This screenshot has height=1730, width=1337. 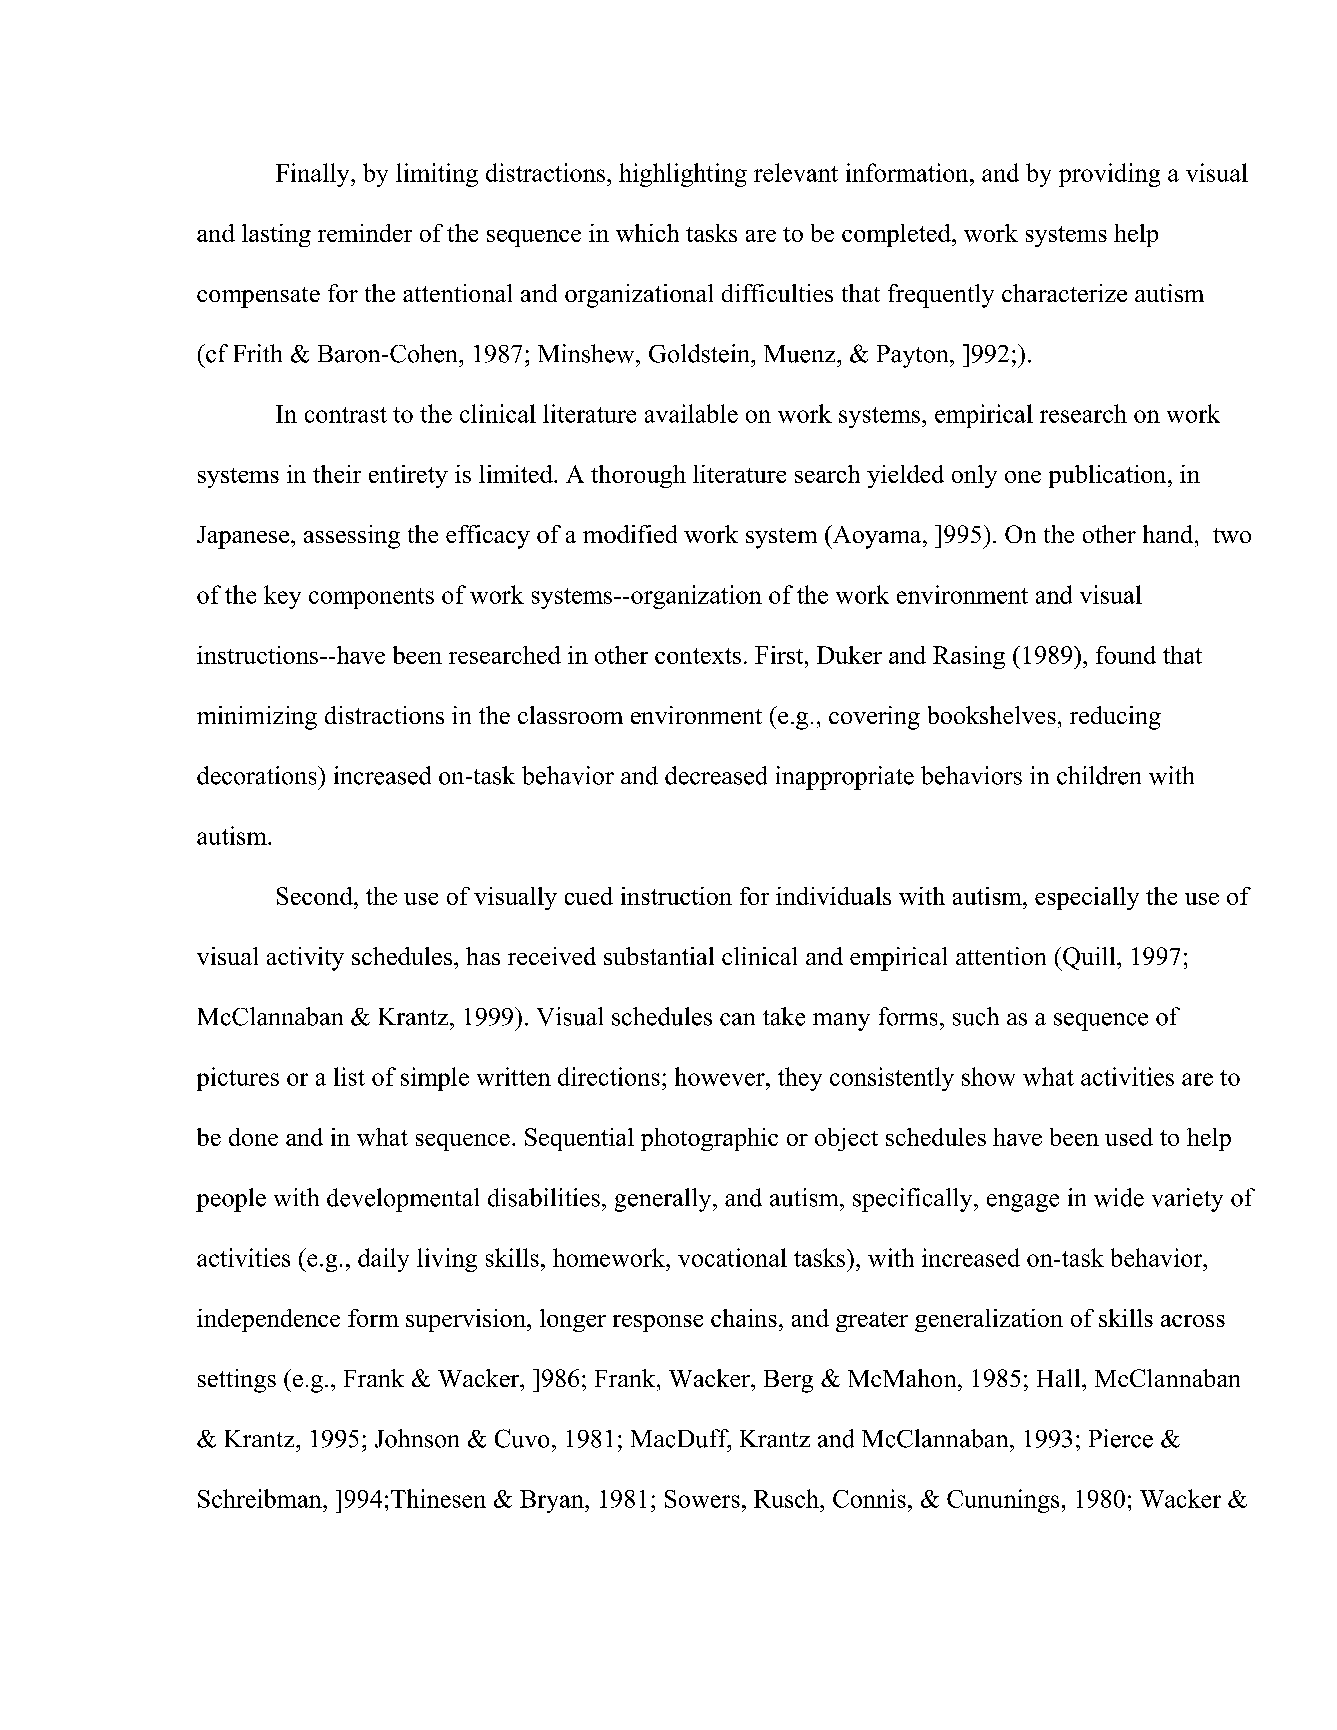 I want to click on decreased, so click(x=716, y=775).
